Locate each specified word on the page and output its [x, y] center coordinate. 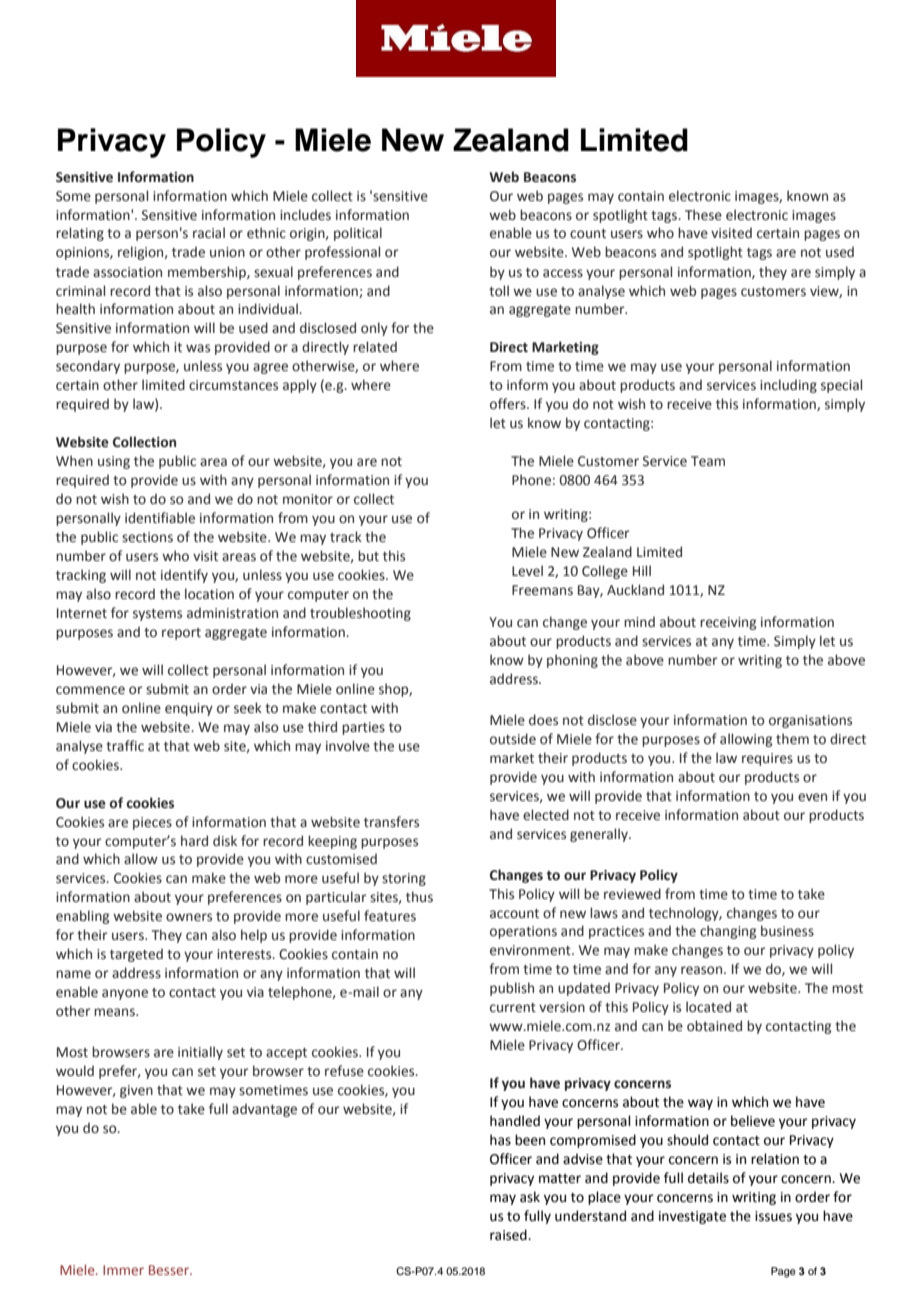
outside [513, 739]
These [703, 215]
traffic [125, 746]
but [368, 556]
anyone [125, 994]
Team [708, 461]
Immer [123, 1270]
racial [209, 233]
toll [499, 291]
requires [767, 759]
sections [147, 537]
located [708, 1007]
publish [512, 989]
